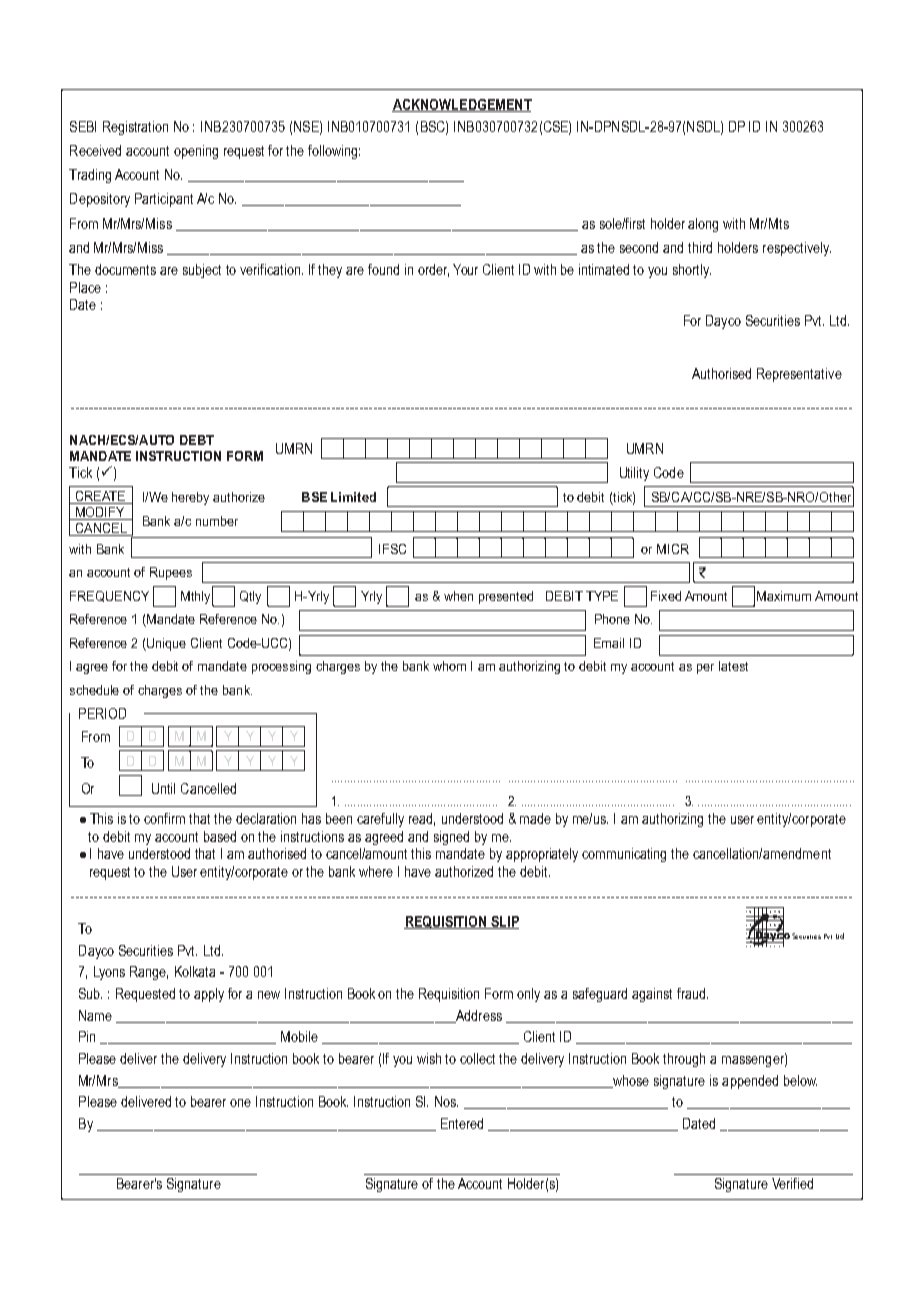  I want to click on Entered, so click(462, 1123).
